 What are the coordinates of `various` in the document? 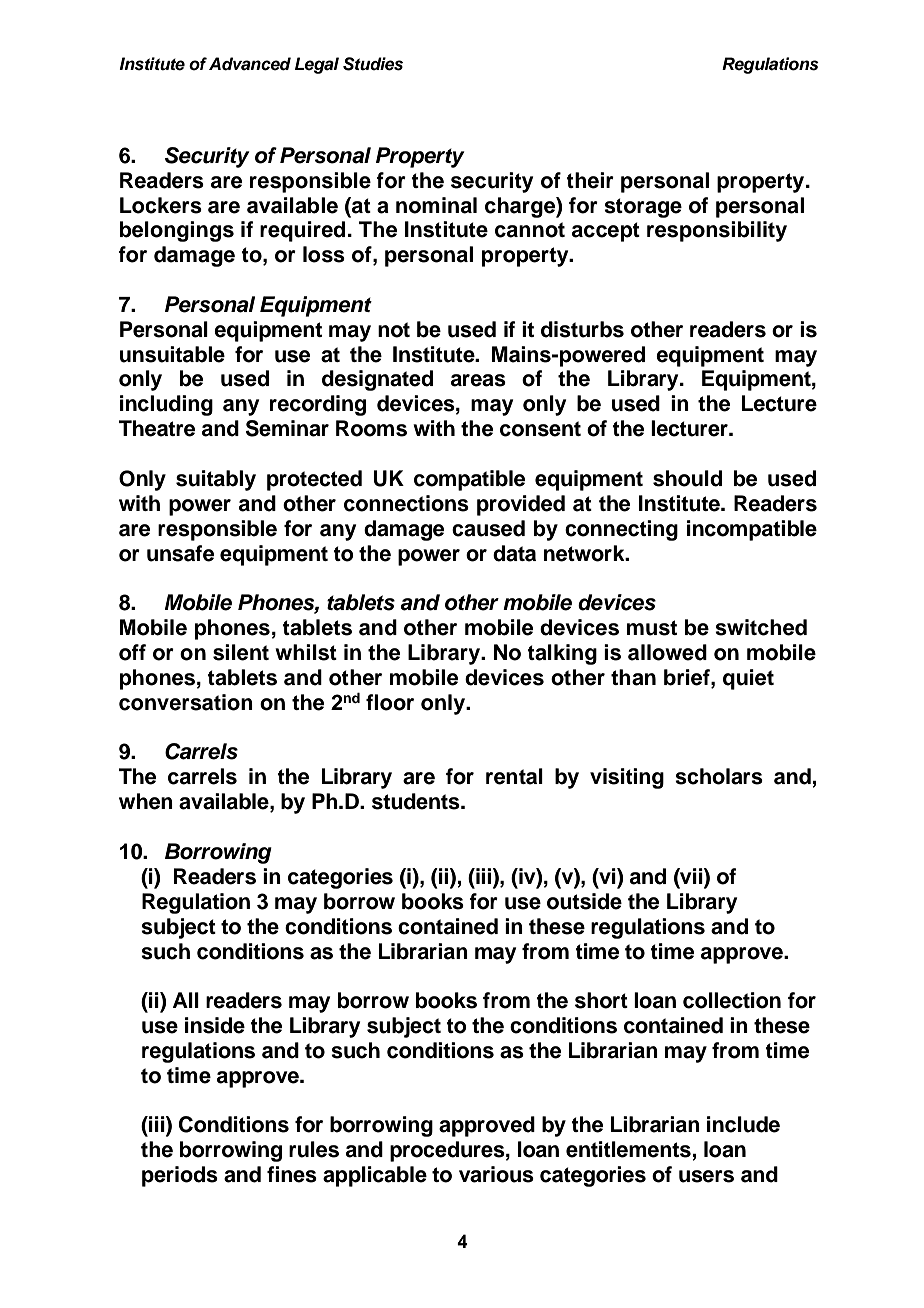 It's located at (496, 1174).
